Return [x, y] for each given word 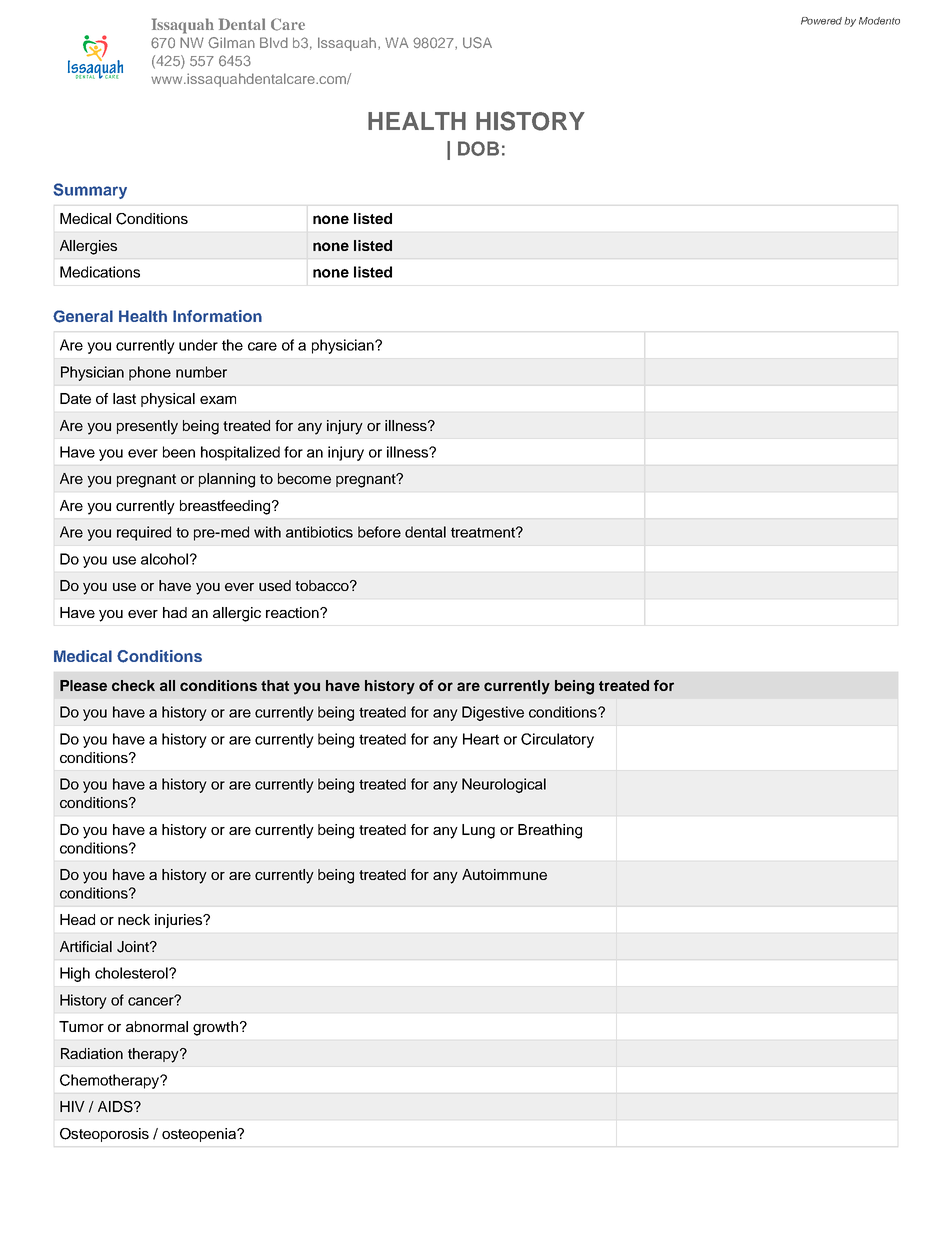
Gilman [231, 43]
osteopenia [200, 1135]
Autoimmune [504, 874]
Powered [821, 21]
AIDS [116, 1107]
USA [477, 43]
